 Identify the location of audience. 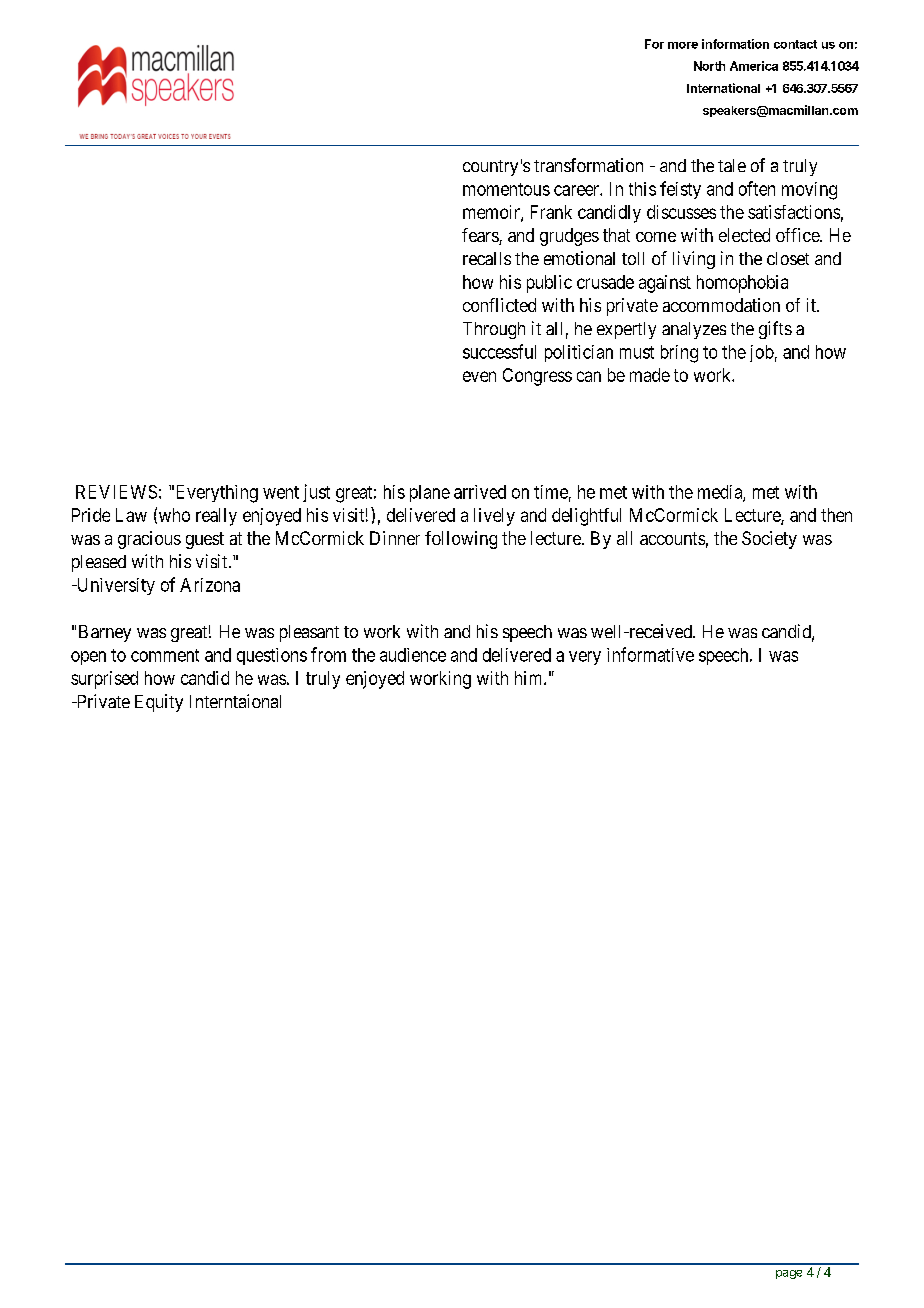
(413, 655).
